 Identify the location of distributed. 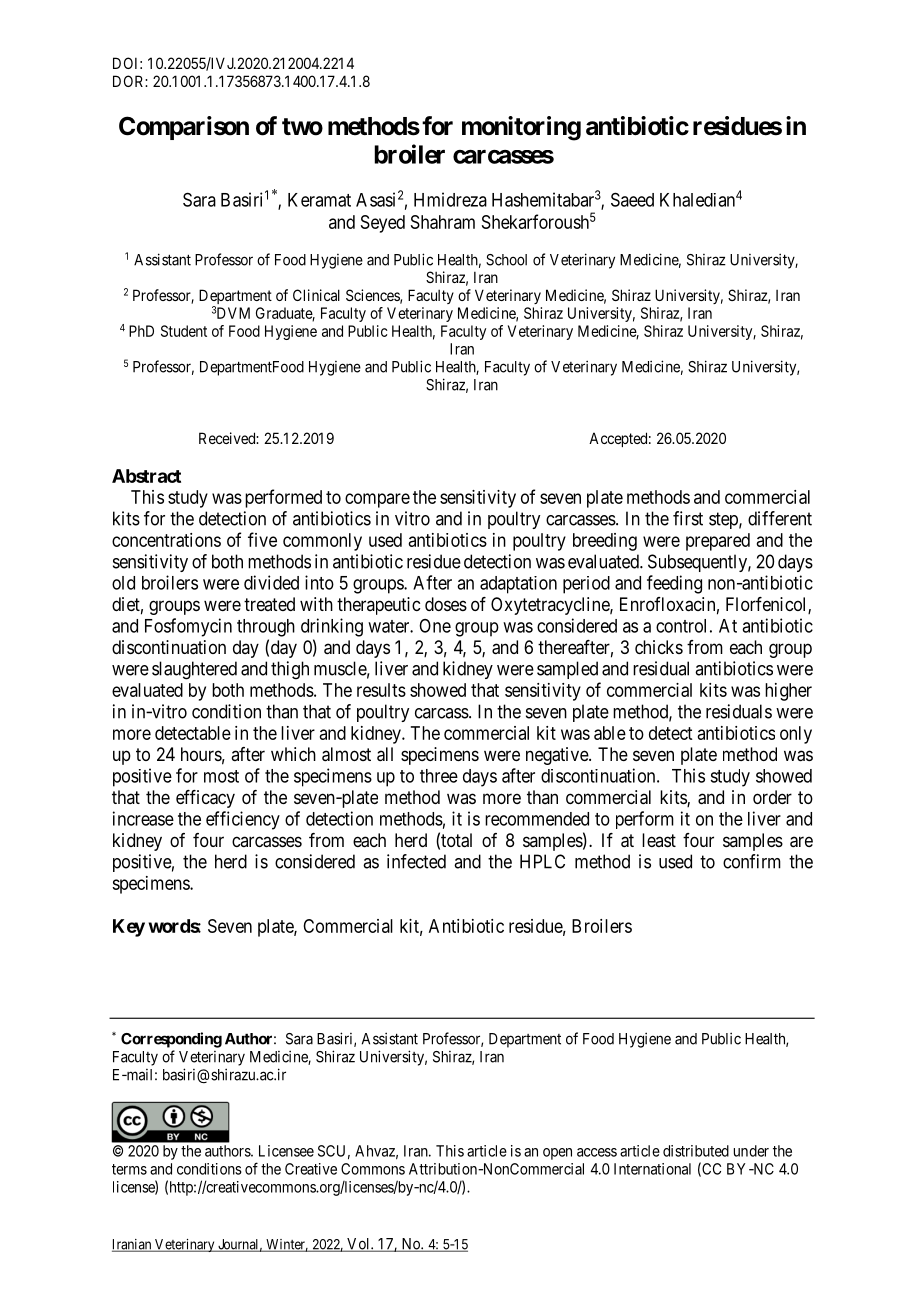
(696, 1151).
